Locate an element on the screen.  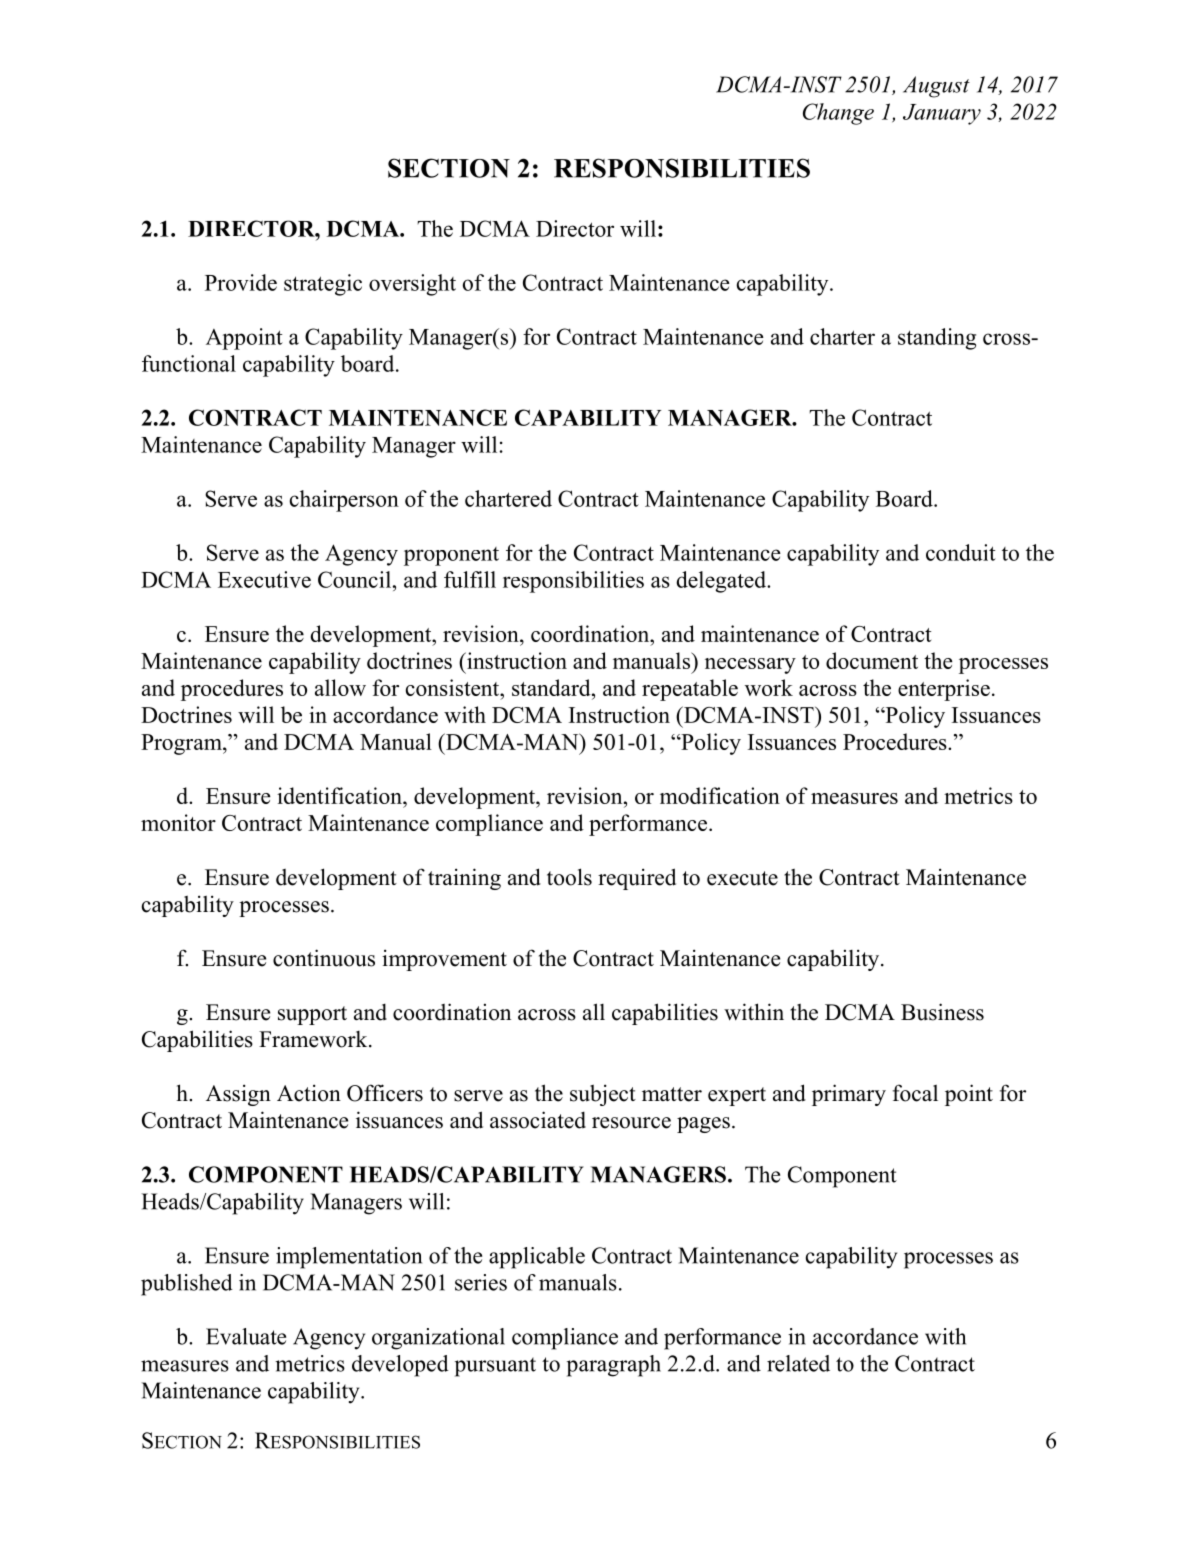
strategic is located at coordinates (323, 285).
